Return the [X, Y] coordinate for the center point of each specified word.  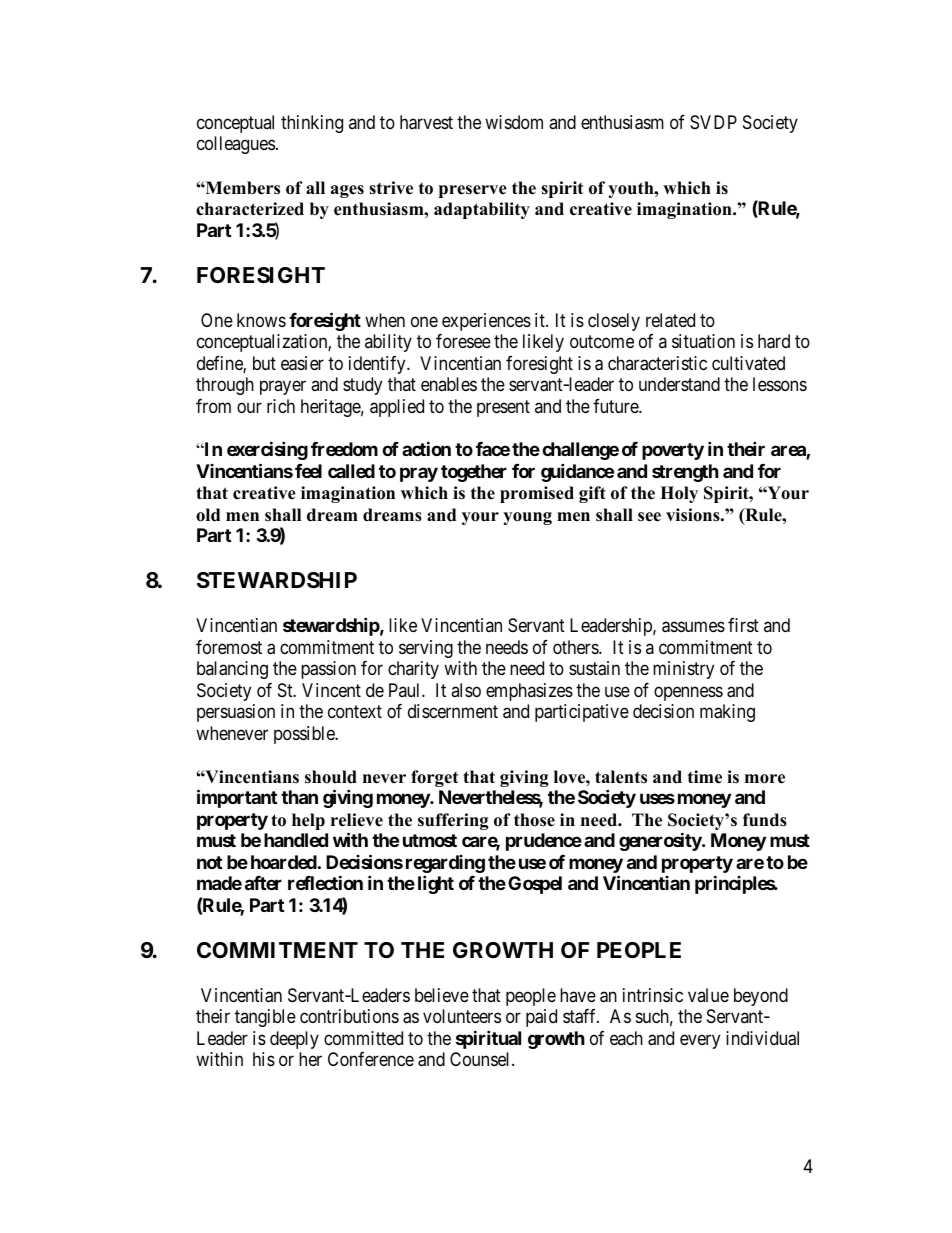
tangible [265, 1018]
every [700, 1041]
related [670, 320]
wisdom [514, 122]
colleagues [236, 145]
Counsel [481, 1059]
